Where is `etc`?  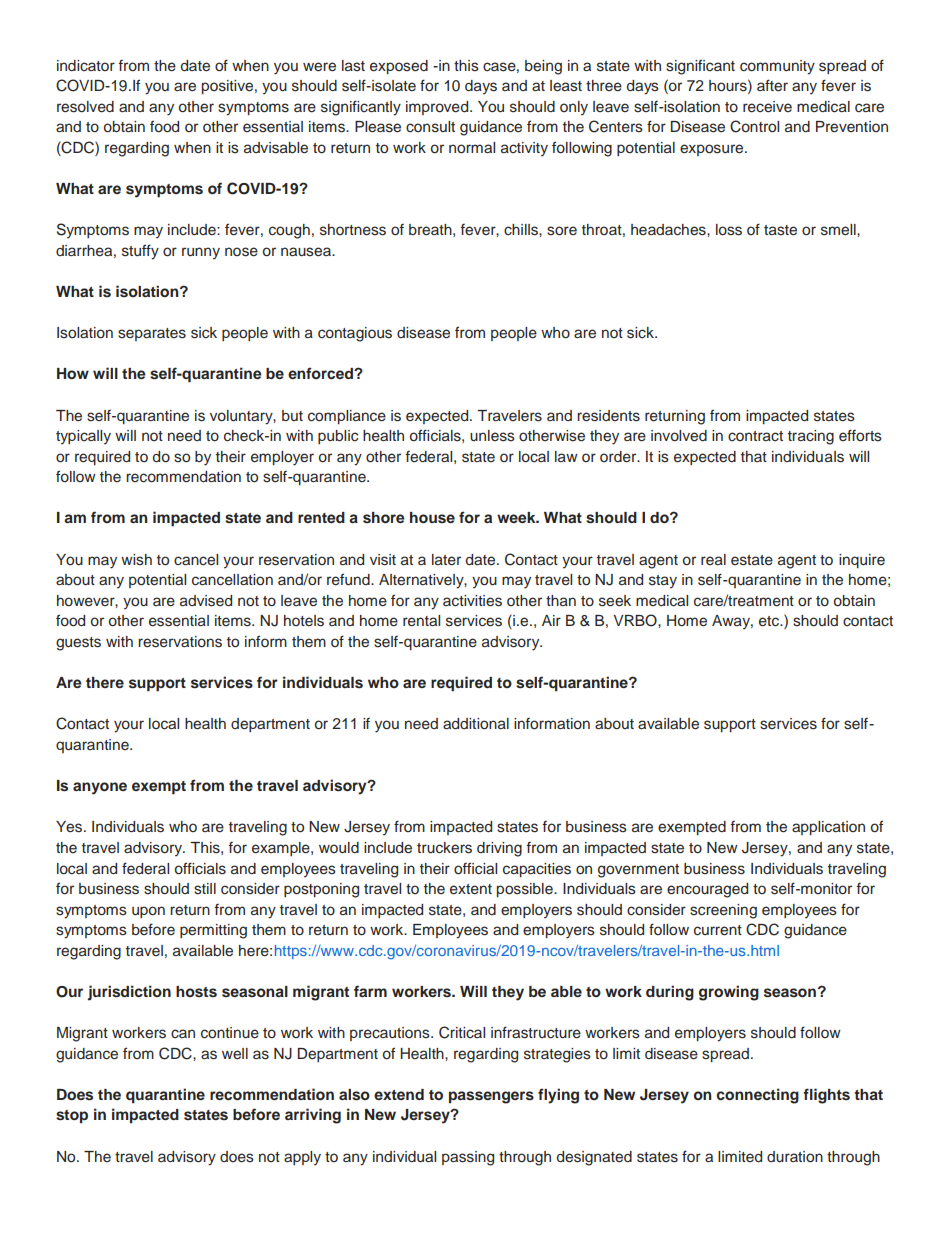
etc is located at coordinates (770, 621).
